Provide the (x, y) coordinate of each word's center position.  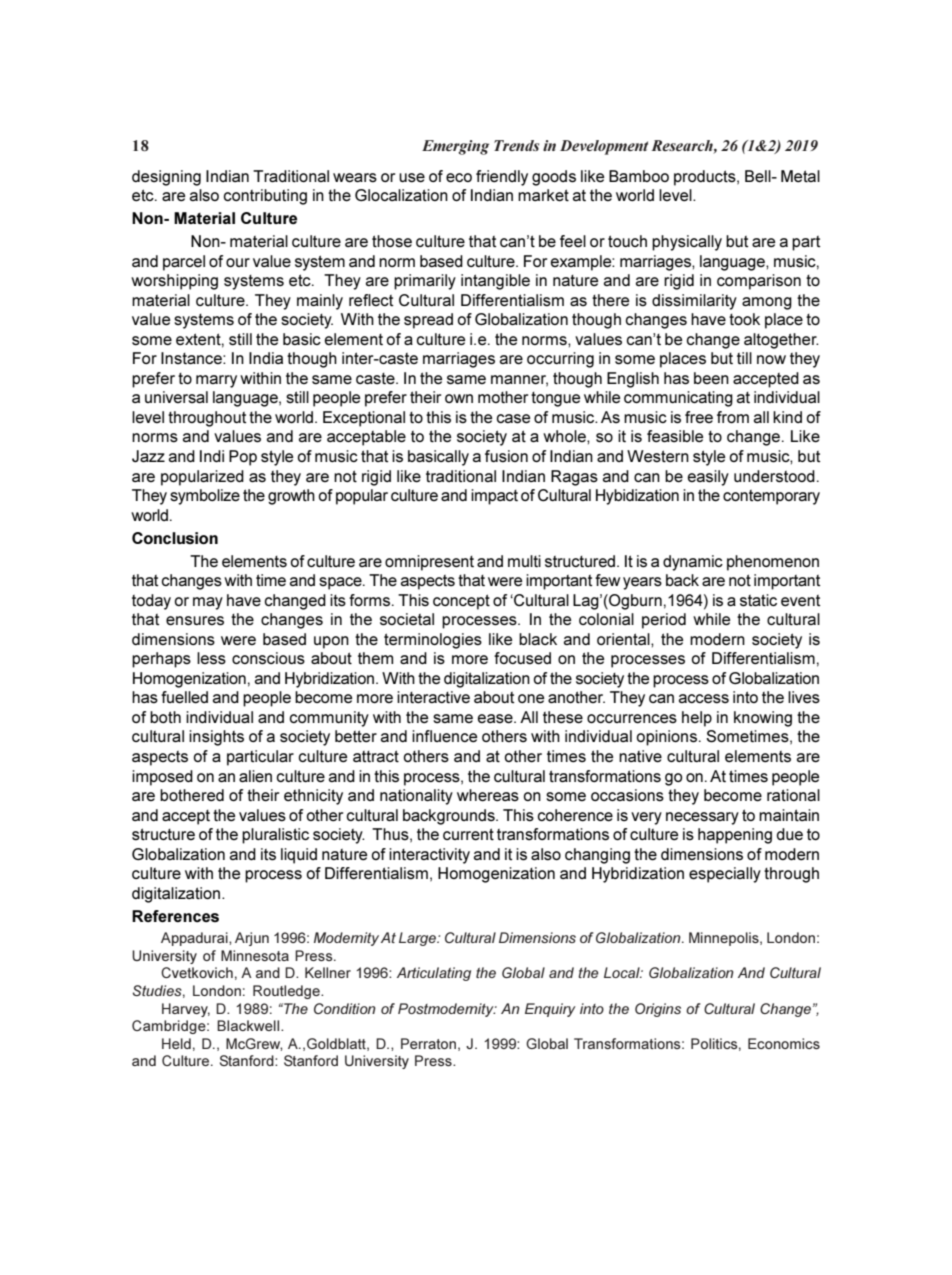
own (459, 398)
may (208, 603)
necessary (702, 818)
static (758, 600)
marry (216, 381)
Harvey (186, 1010)
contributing (265, 197)
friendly (502, 178)
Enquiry (550, 1010)
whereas (488, 795)
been (711, 378)
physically (687, 243)
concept (461, 602)
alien (255, 776)
